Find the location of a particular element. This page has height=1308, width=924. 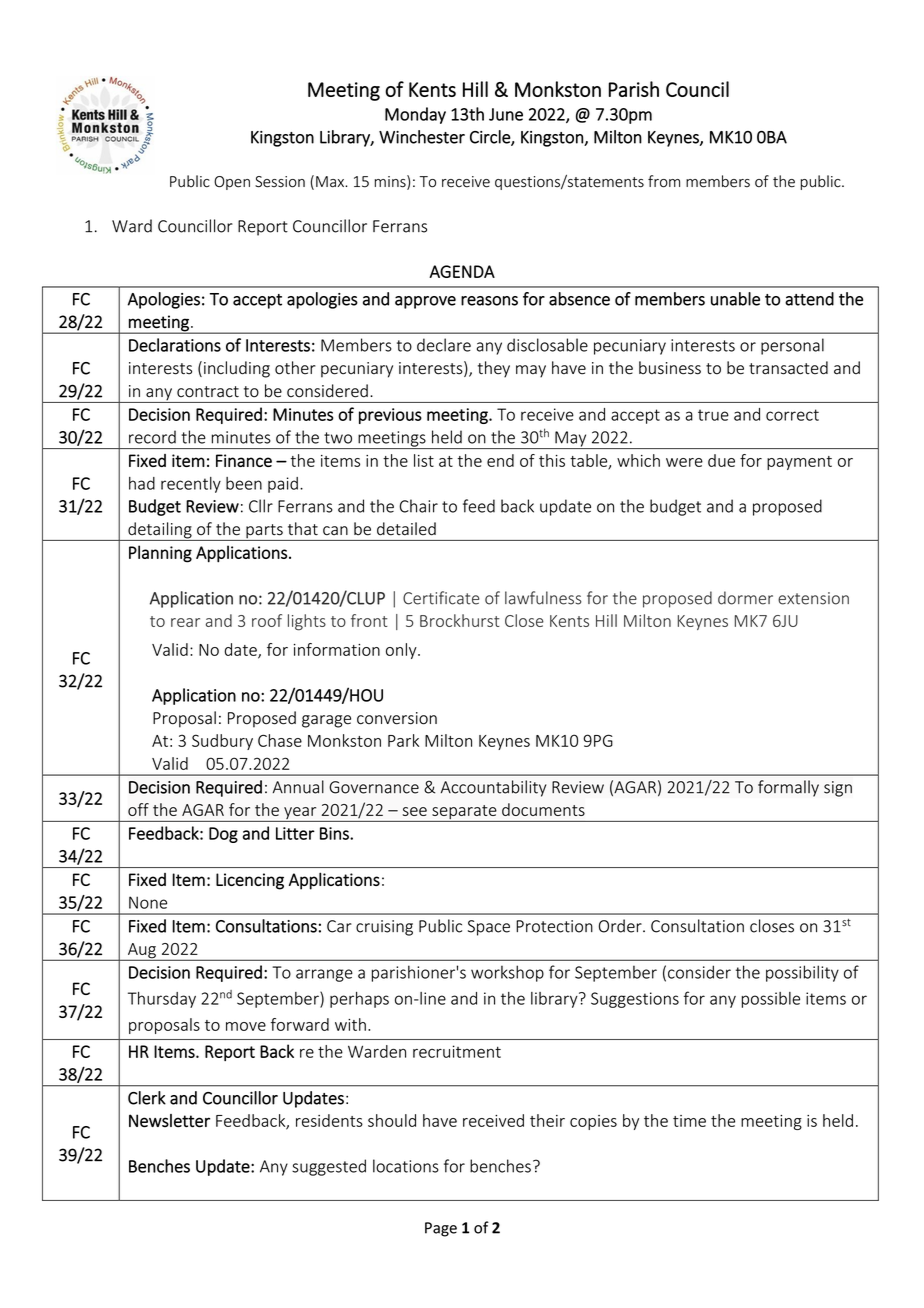

contract is located at coordinates (208, 392).
